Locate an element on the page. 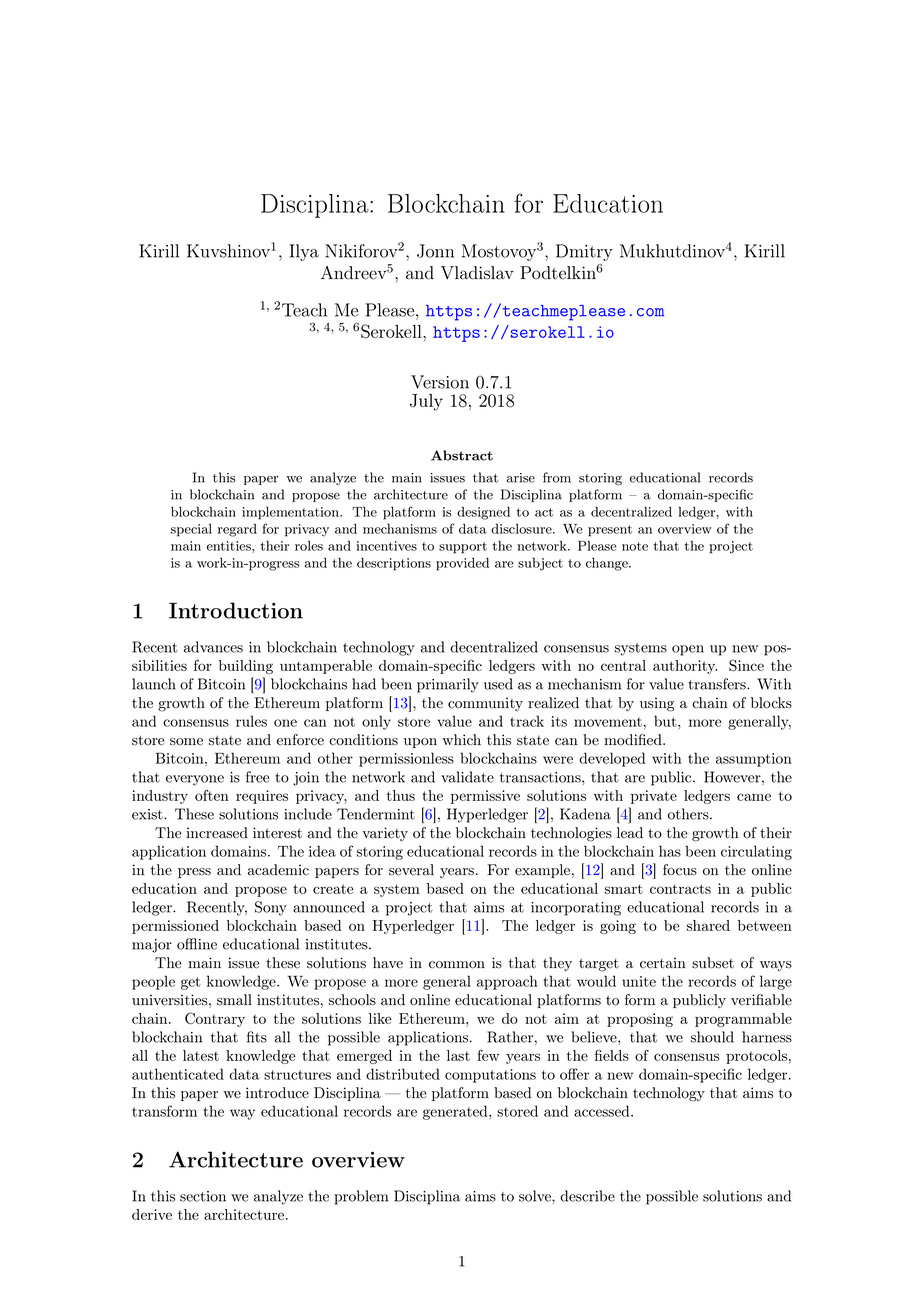 Image resolution: width=924 pixels, height=1308 pixels. solve is located at coordinates (536, 1196).
